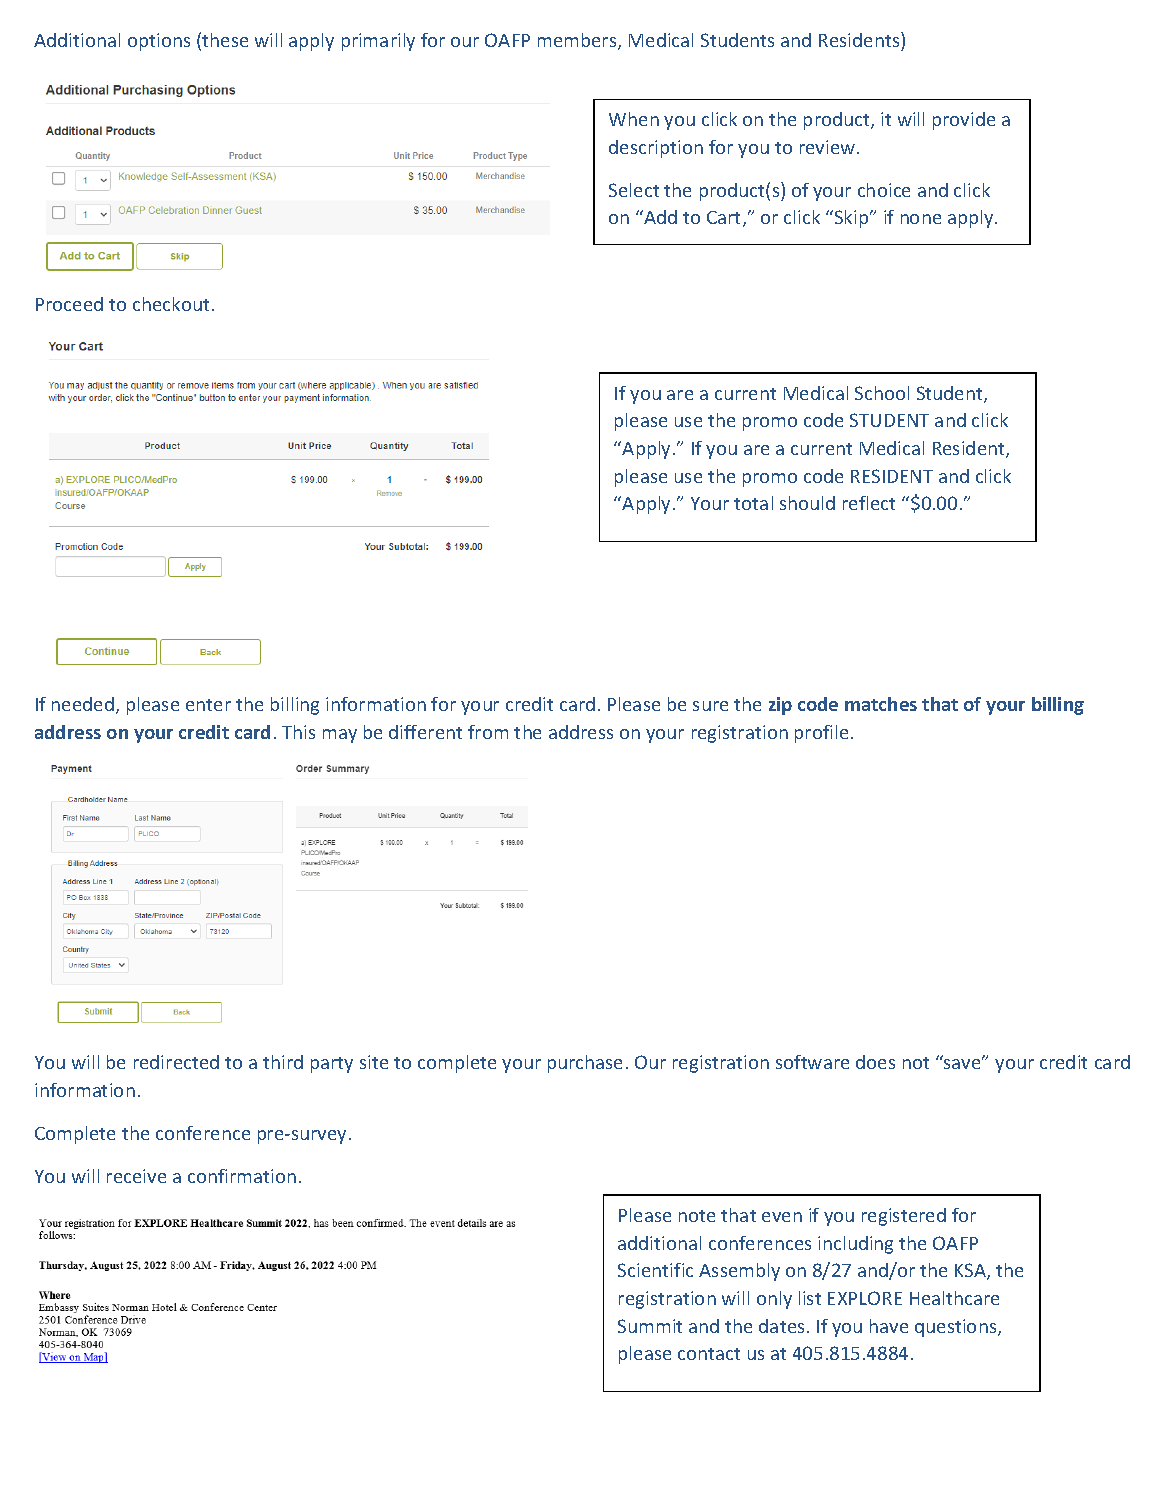 The width and height of the screenshot is (1169, 1512). What do you see at coordinates (829, 147) in the screenshot?
I see `review` at bounding box center [829, 147].
